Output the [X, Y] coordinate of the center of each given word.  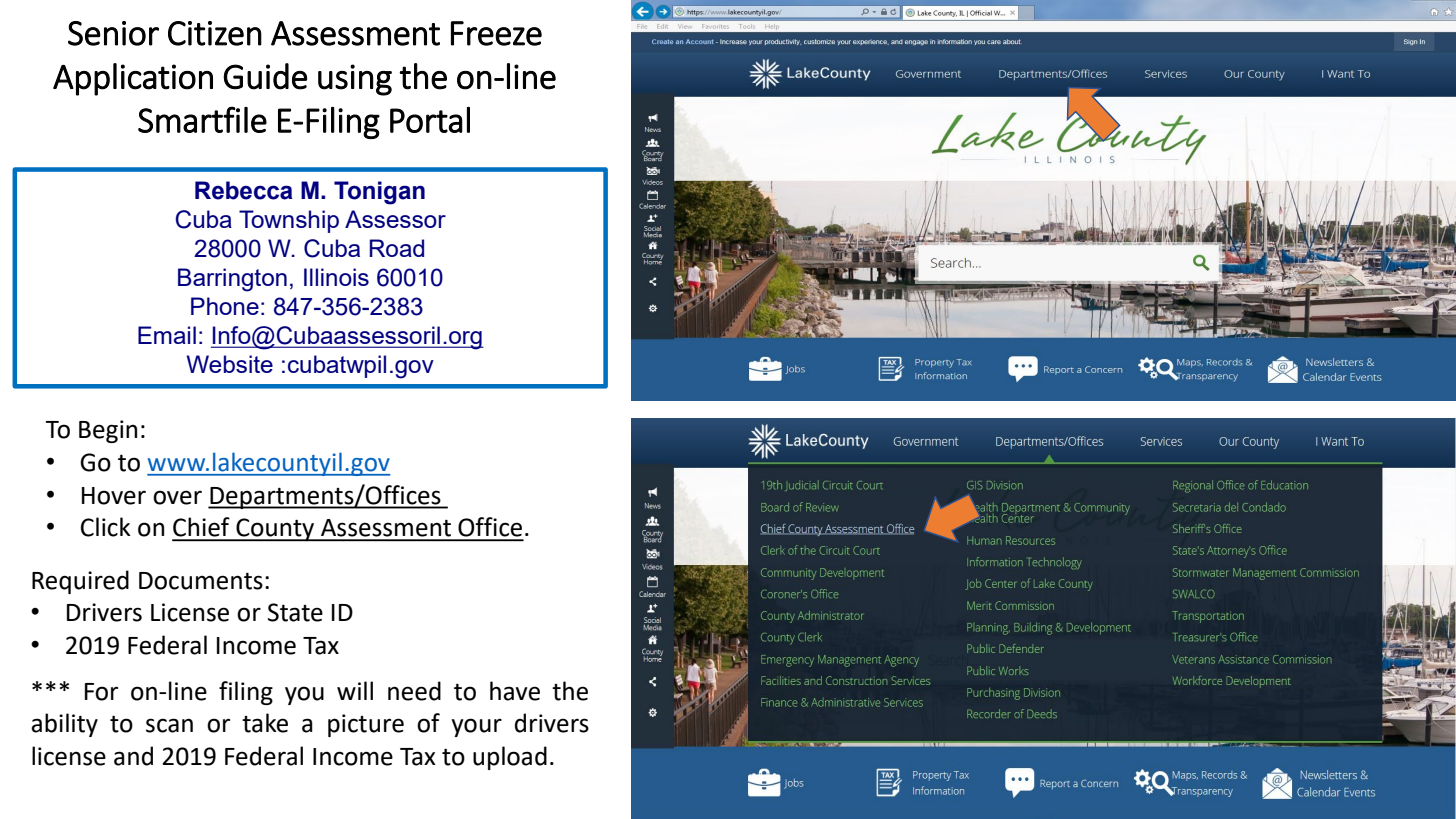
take [265, 723]
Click [106, 527]
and [133, 756]
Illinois [336, 277]
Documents [201, 581]
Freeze [496, 33]
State [295, 612]
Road [397, 248]
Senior [113, 33]
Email [167, 335]
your [476, 727]
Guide [265, 76]
